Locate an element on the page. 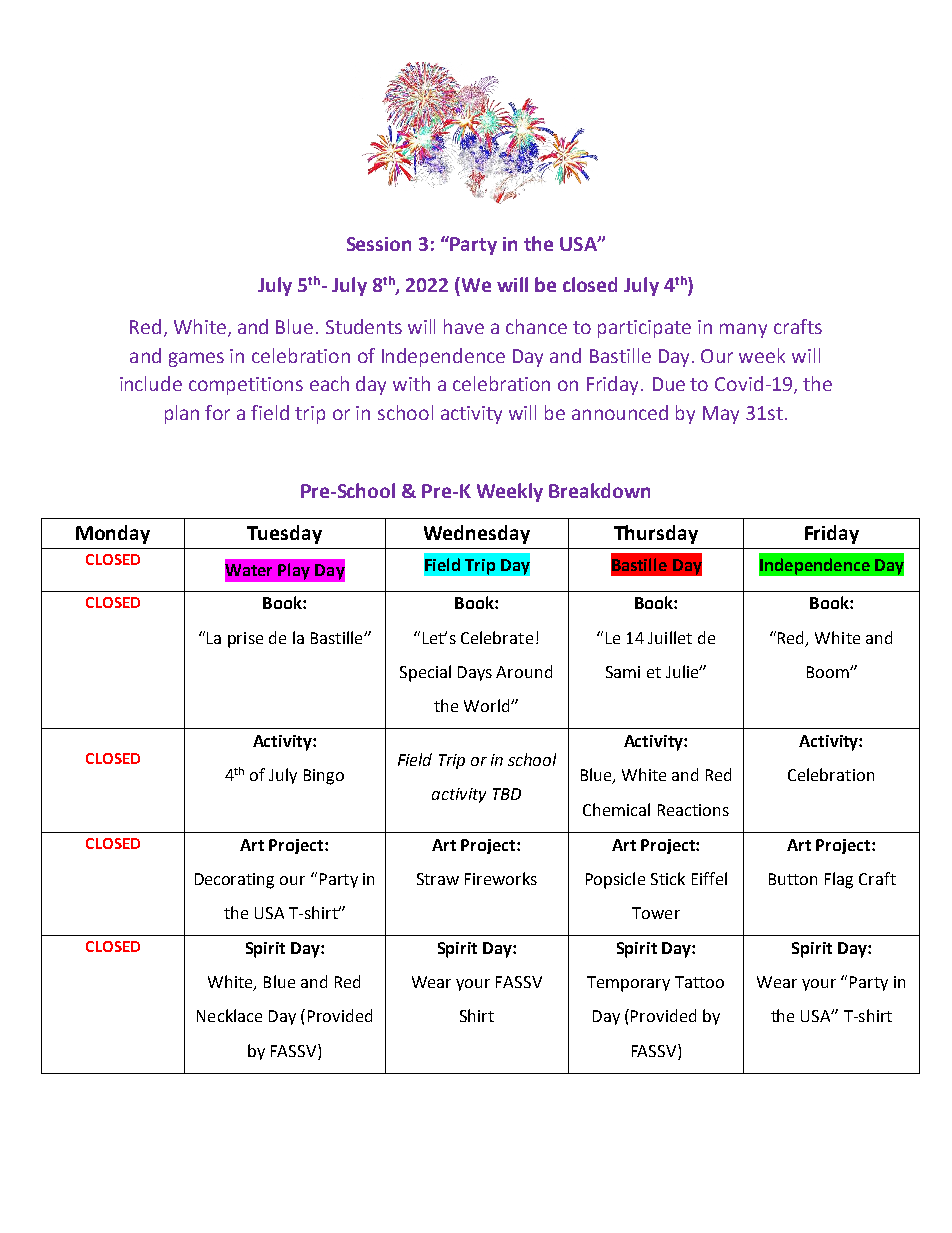 The image size is (952, 1233). Tuesday is located at coordinates (284, 534).
